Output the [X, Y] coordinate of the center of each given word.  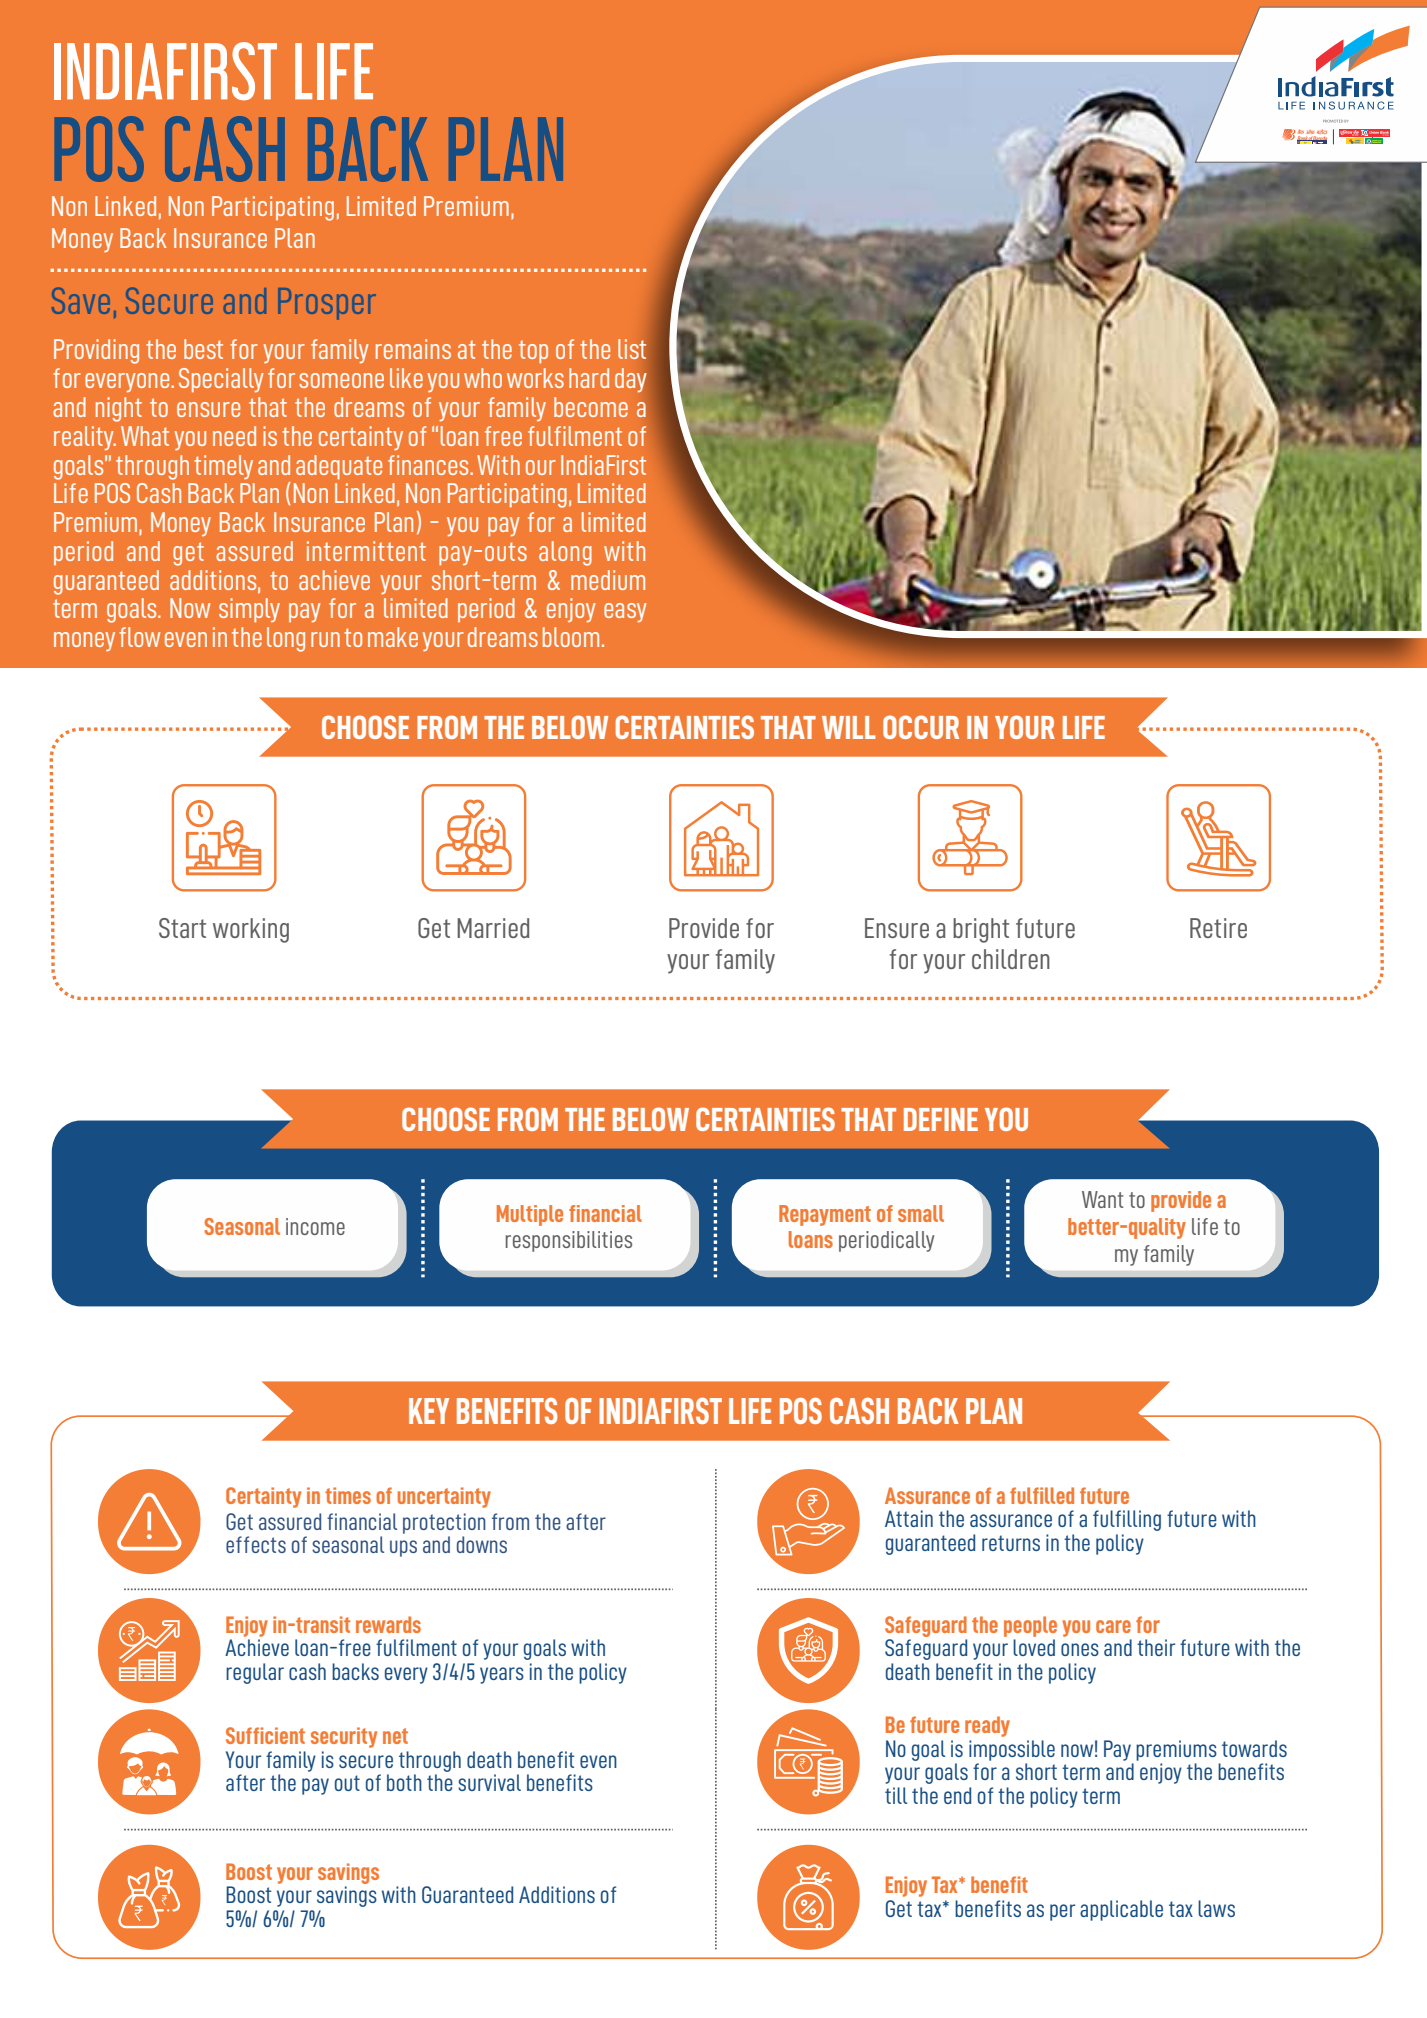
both [404, 1782]
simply [249, 610]
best [203, 349]
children [1011, 959]
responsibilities [569, 1241]
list [632, 349]
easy [625, 612]
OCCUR [921, 727]
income [315, 1226]
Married [493, 928]
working [251, 930]
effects [256, 1544]
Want [1103, 1199]
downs [482, 1544]
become [591, 407]
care [1113, 1626]
